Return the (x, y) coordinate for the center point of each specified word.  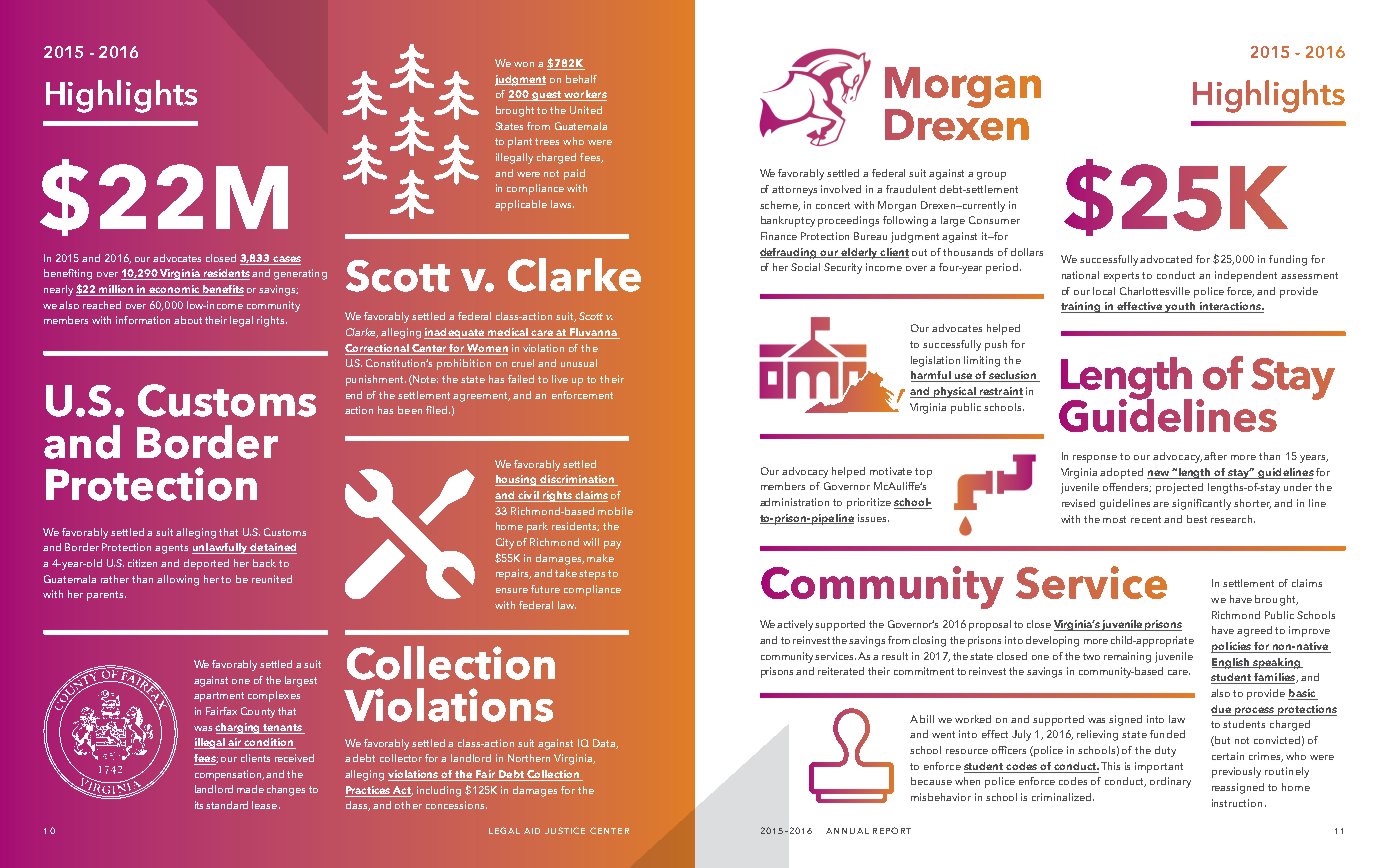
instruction (1237, 803)
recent (1146, 519)
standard (227, 805)
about (188, 320)
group (991, 176)
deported (206, 564)
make (600, 558)
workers (584, 95)
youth (1181, 307)
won (524, 64)
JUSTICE (565, 830)
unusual (579, 363)
